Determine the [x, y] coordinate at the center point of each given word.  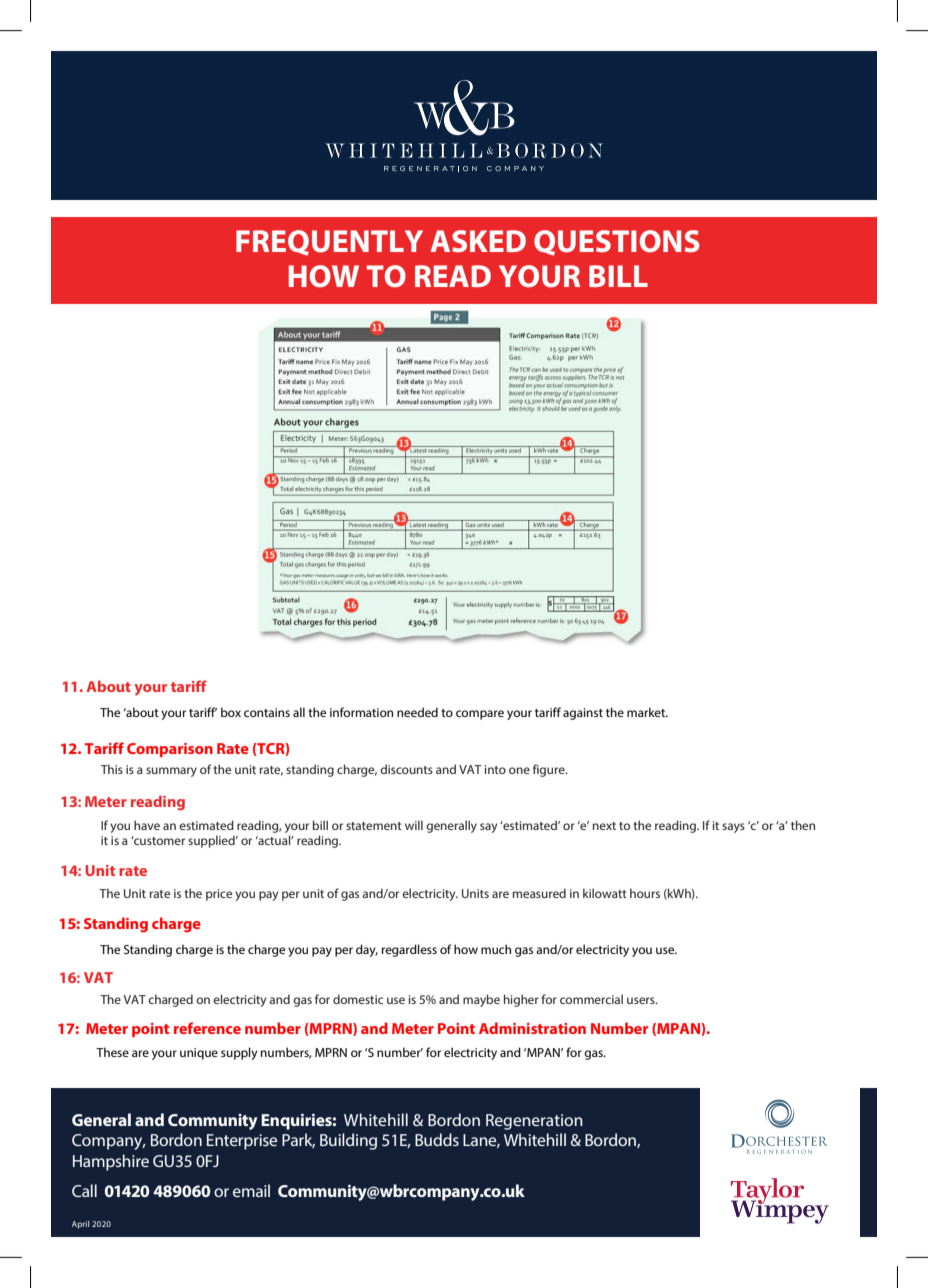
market [647, 712]
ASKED [478, 241]
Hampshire [111, 1162]
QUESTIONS [617, 243]
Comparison [170, 750]
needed [417, 712]
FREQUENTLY [329, 243]
